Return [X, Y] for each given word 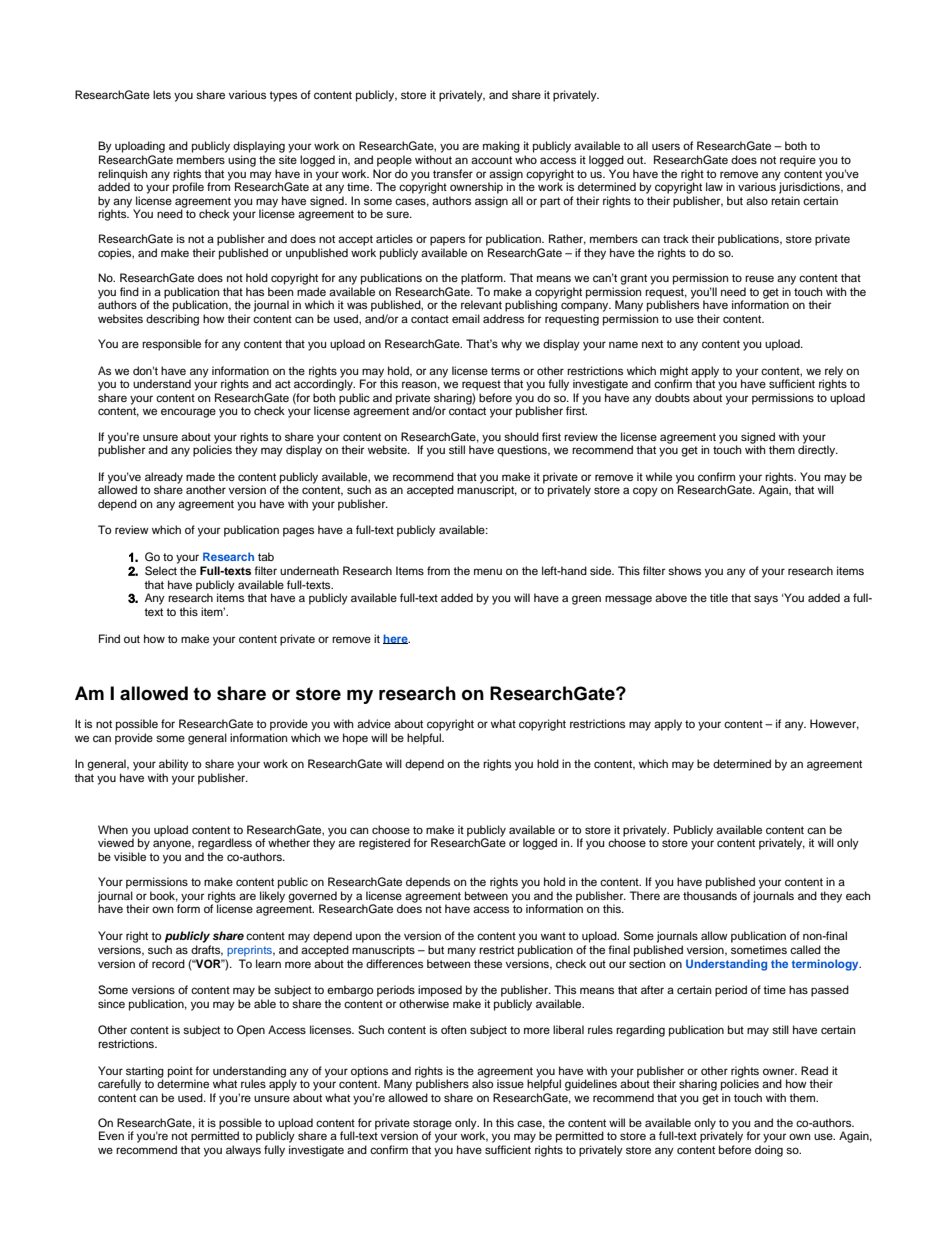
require [798, 161]
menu [488, 571]
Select [161, 571]
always [243, 1151]
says [766, 600]
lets [162, 94]
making [501, 147]
